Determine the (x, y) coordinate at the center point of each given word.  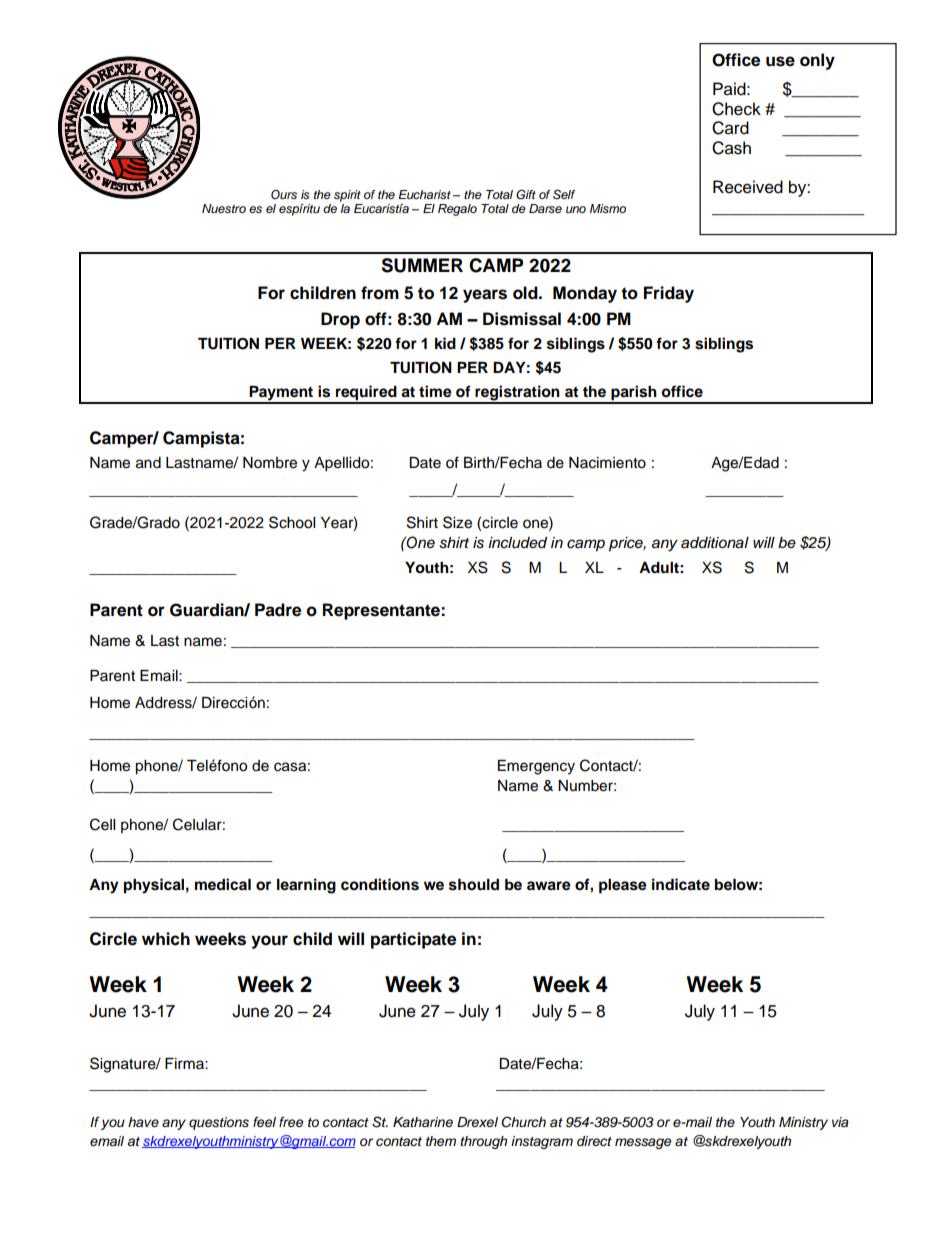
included (517, 543)
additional (715, 543)
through (483, 1142)
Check (736, 109)
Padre (278, 610)
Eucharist (424, 194)
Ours (284, 195)
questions (219, 1123)
